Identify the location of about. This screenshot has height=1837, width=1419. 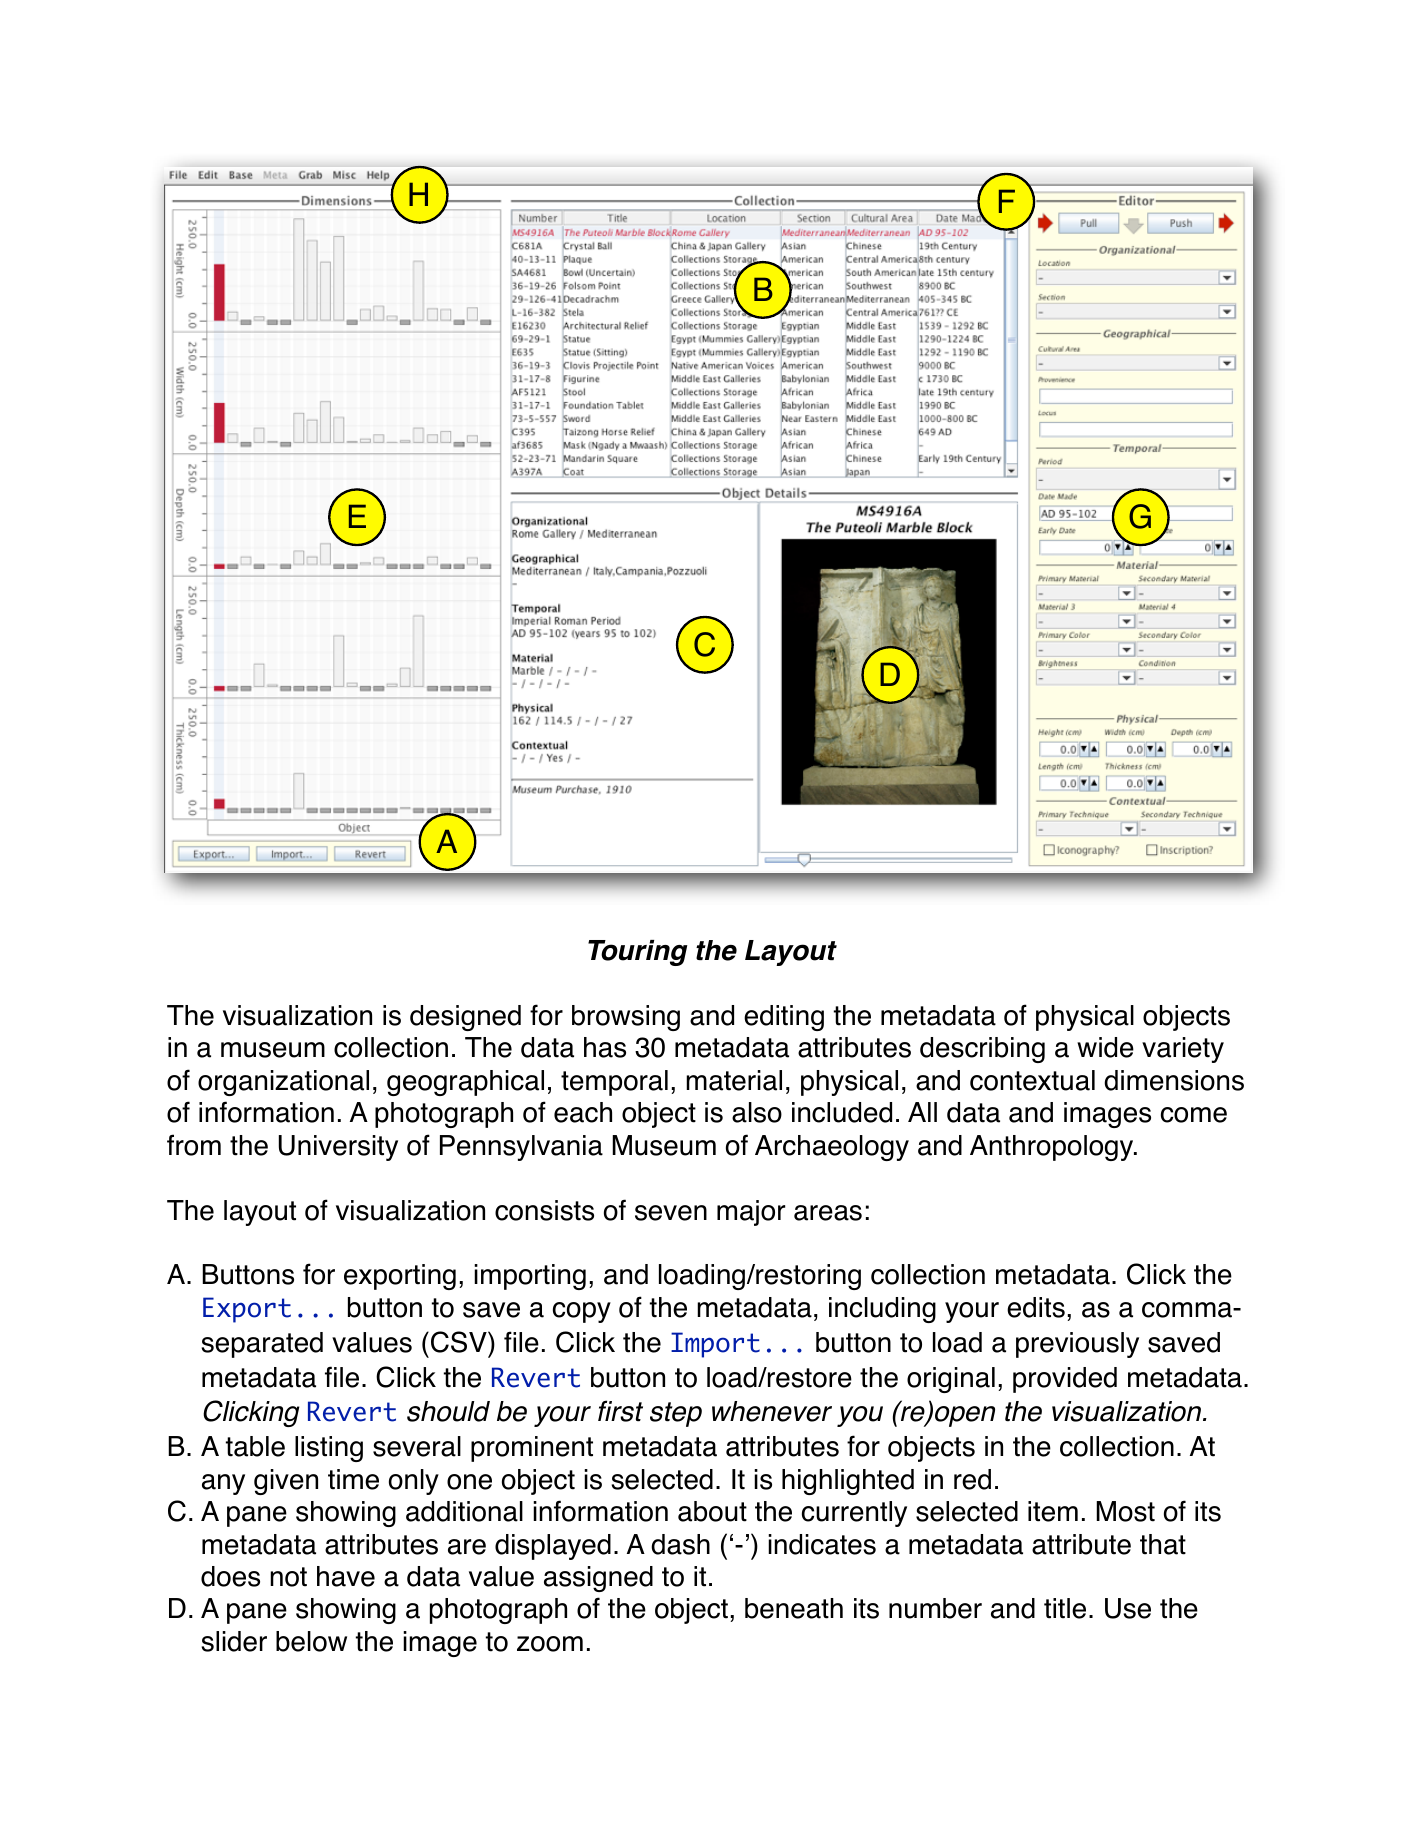
(712, 1511).
